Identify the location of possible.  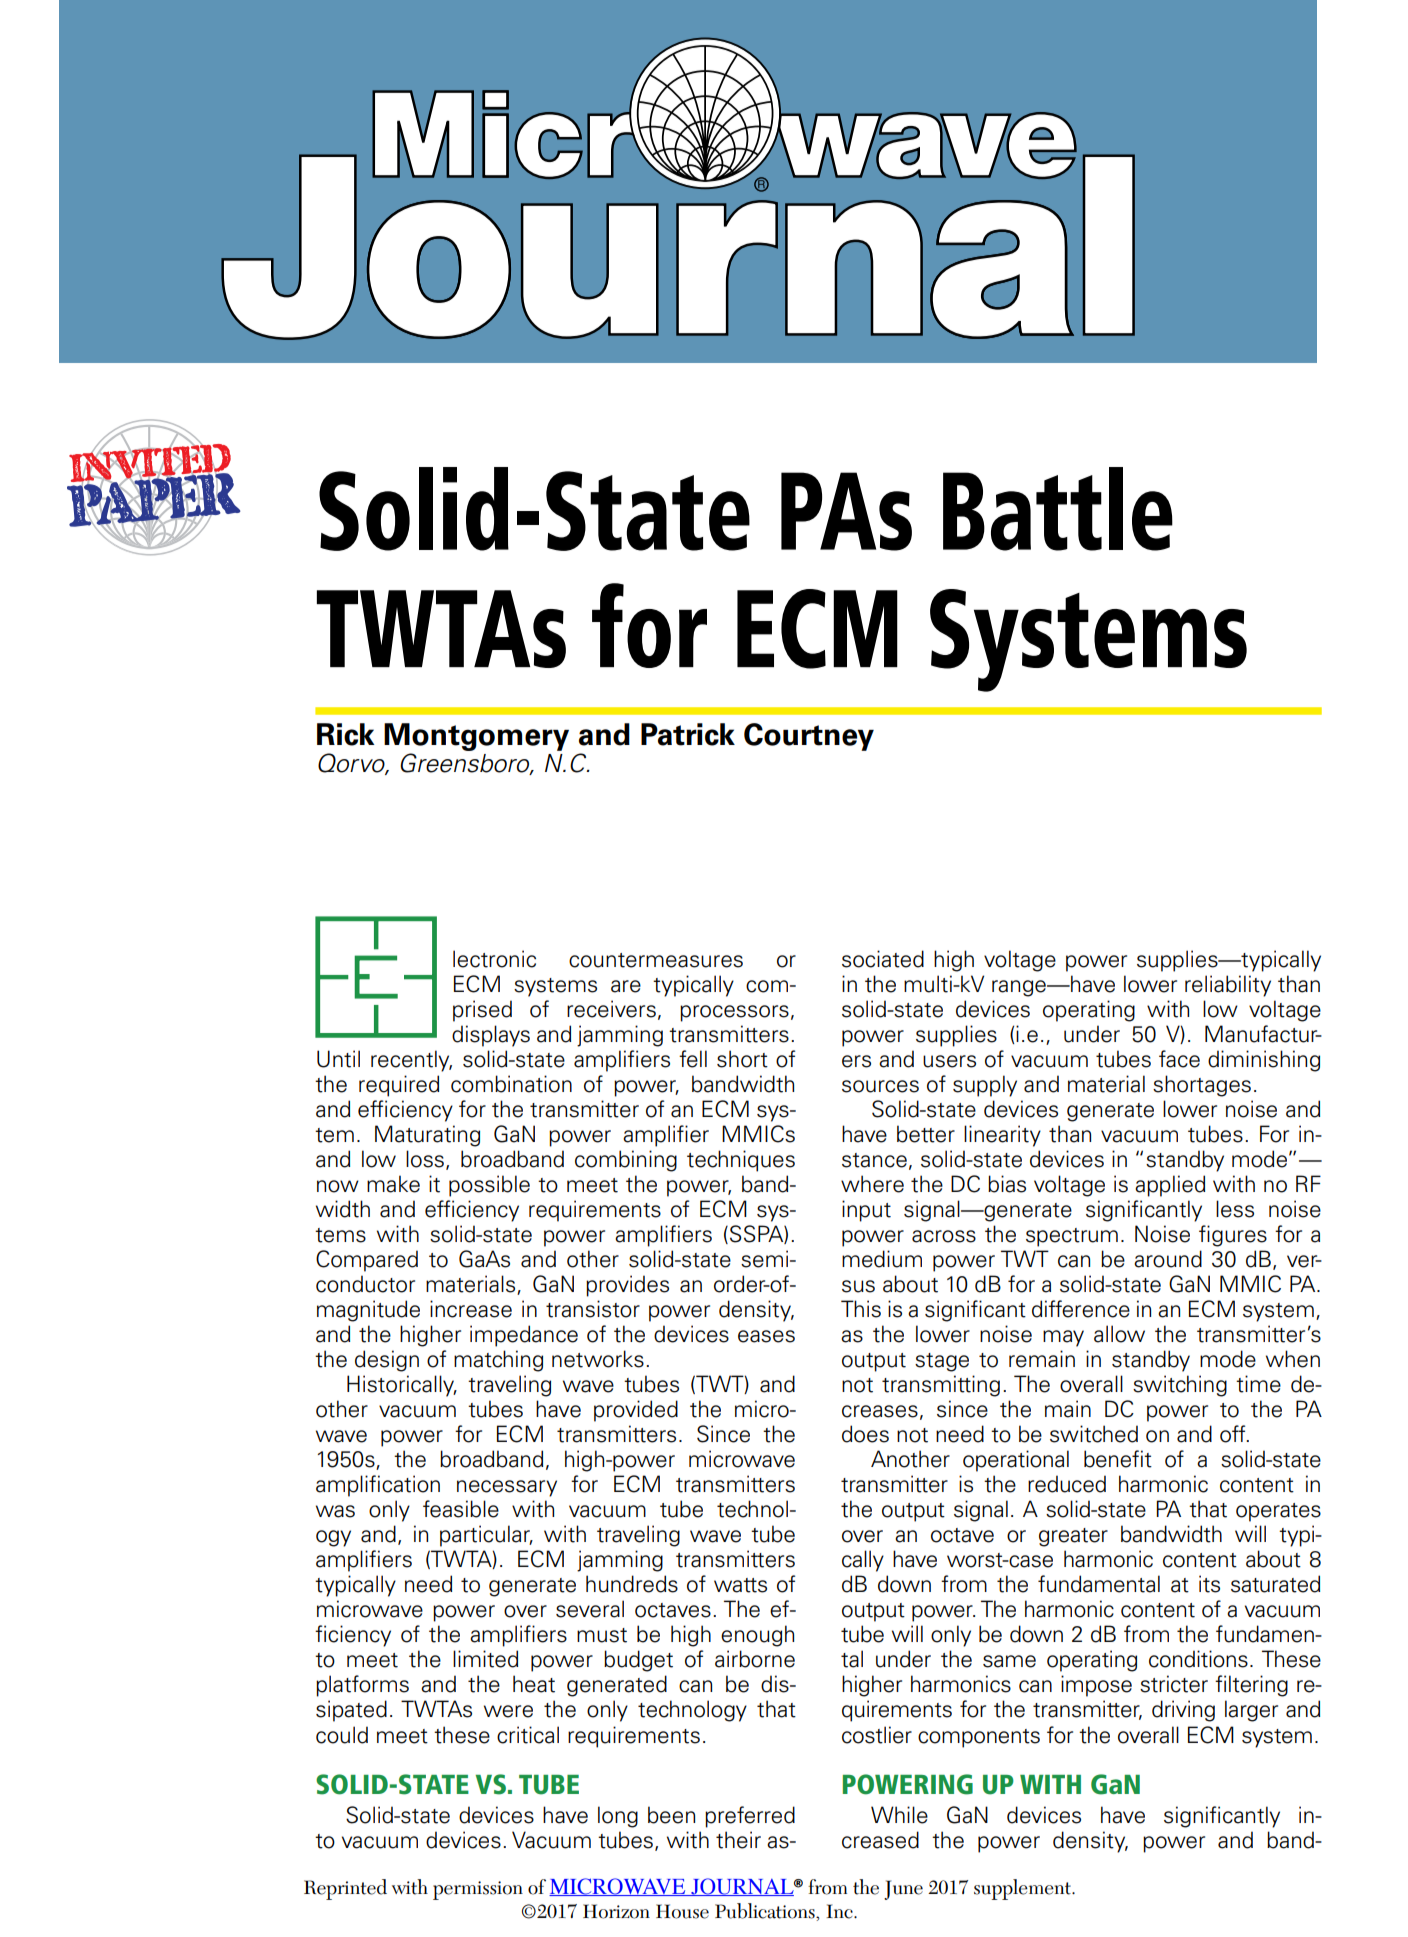
(489, 1186).
